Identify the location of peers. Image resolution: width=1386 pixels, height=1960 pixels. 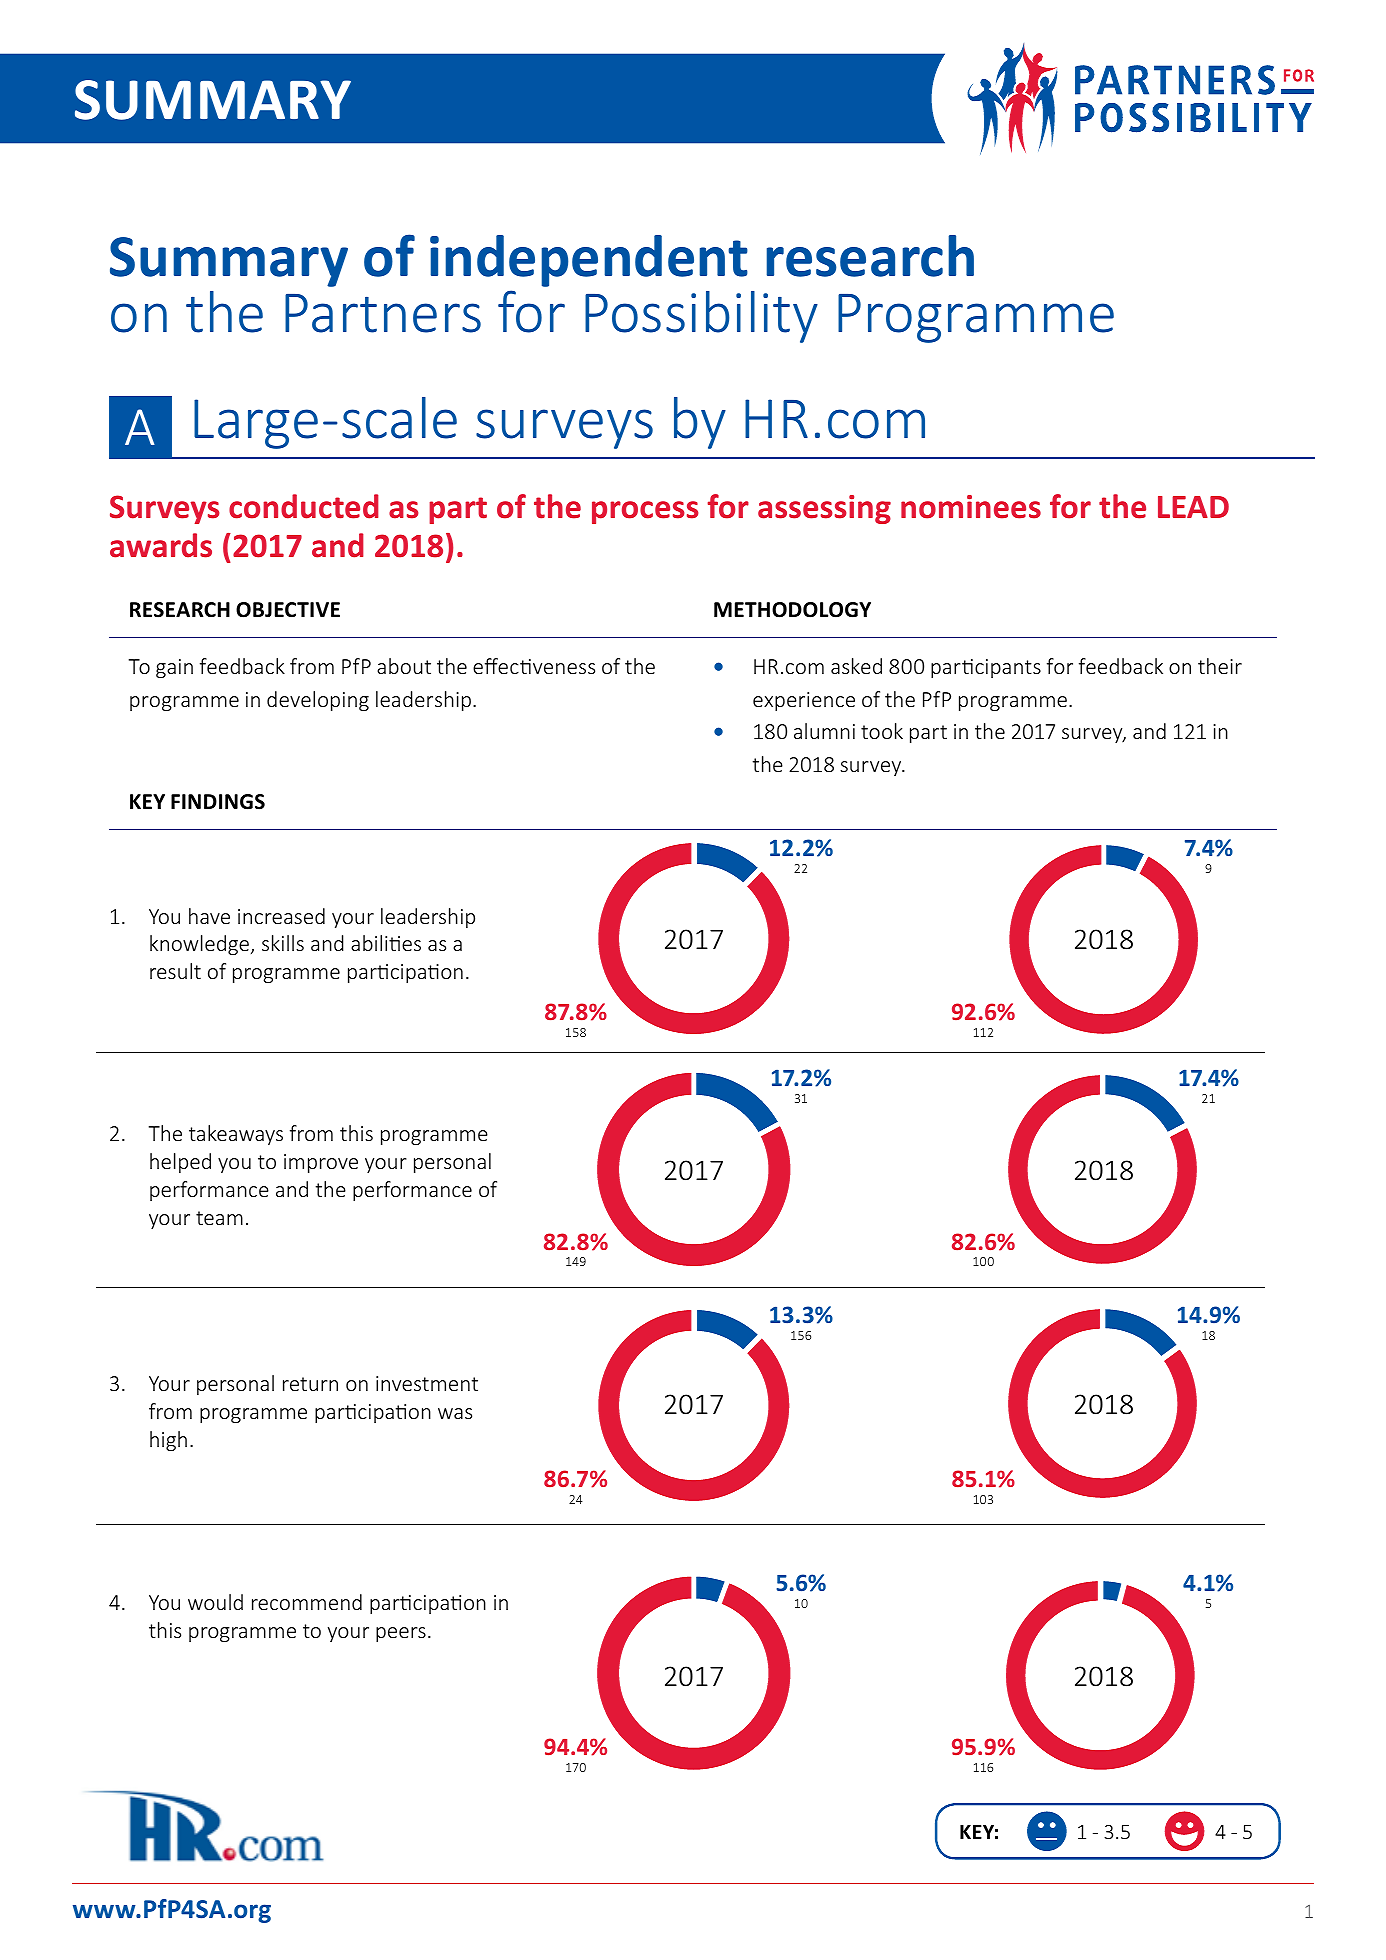
(401, 1634).
